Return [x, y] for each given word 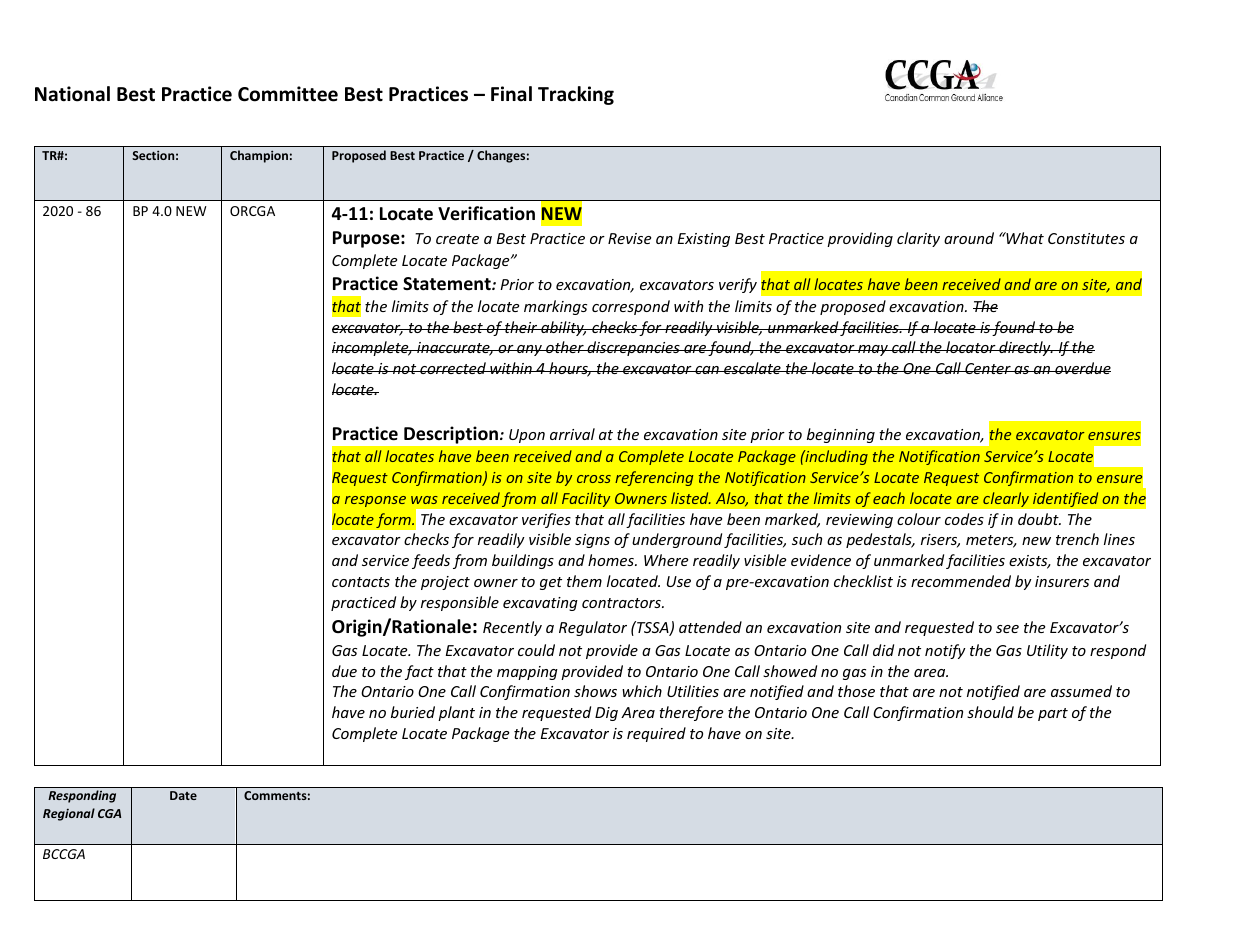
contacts [361, 582]
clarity [918, 239]
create [457, 239]
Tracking [576, 95]
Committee [288, 94]
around [969, 238]
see [1007, 629]
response [375, 501]
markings [555, 307]
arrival [572, 434]
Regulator [593, 628]
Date [183, 795]
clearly [1006, 499]
